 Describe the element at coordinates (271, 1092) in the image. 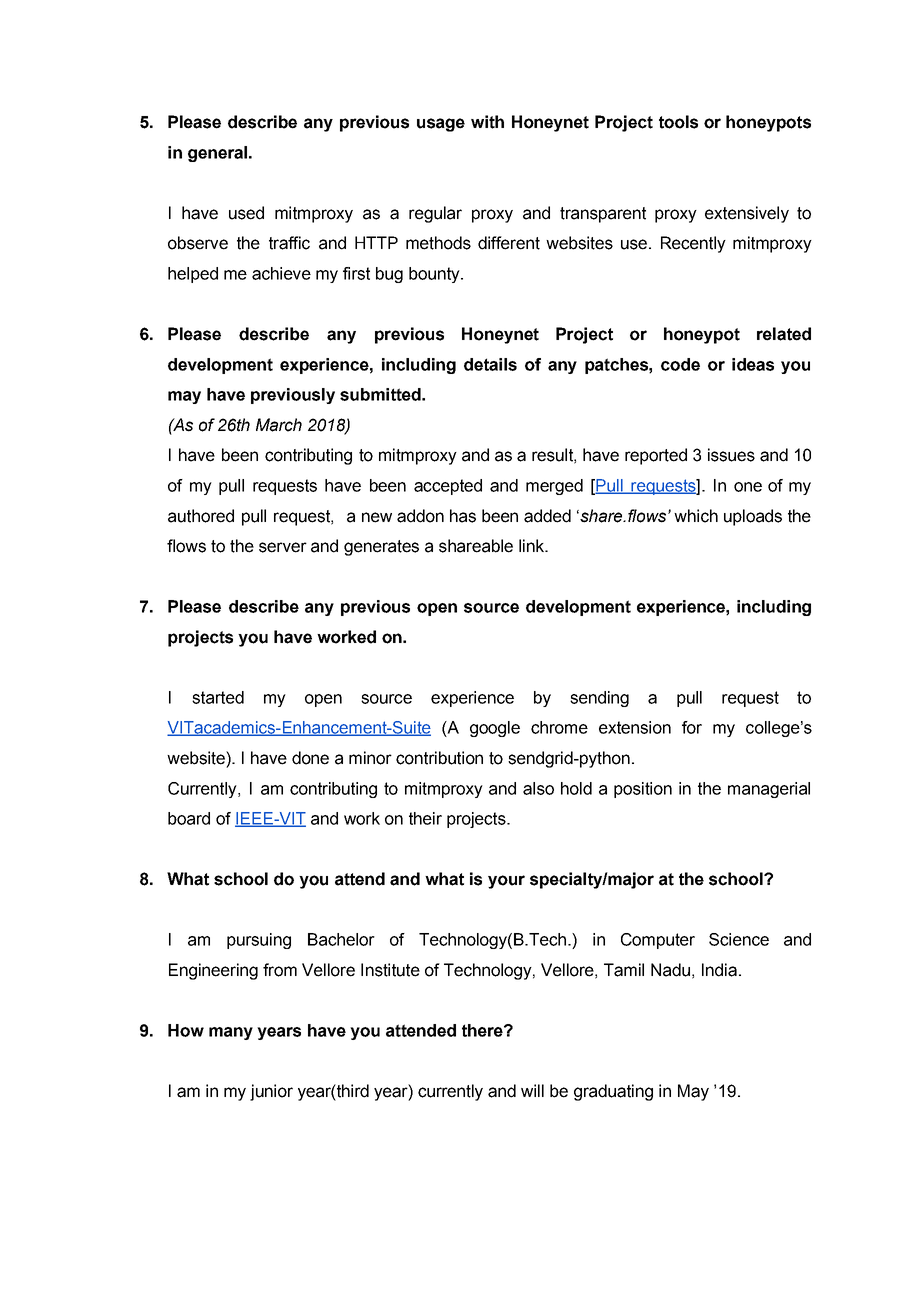

I see `junior` at that location.
